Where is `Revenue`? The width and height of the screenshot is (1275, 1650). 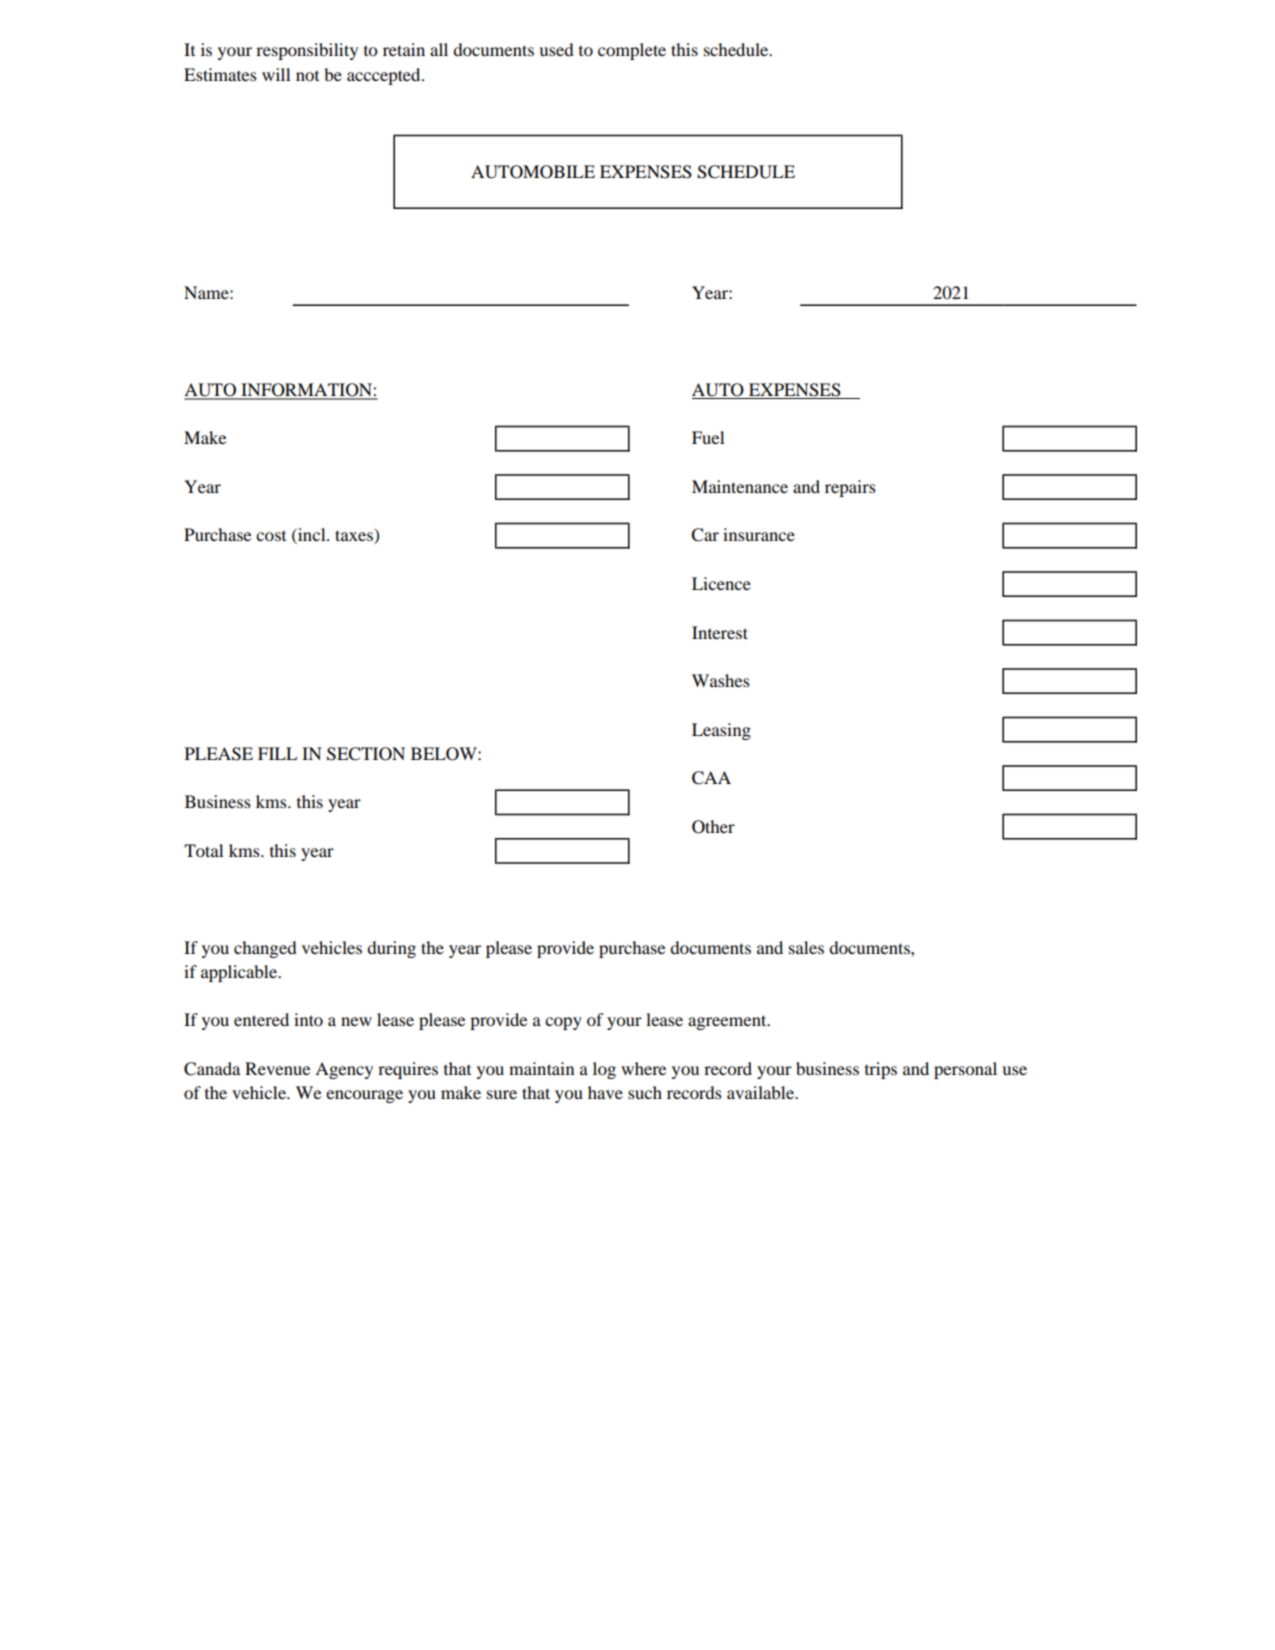 Revenue is located at coordinates (277, 1068).
